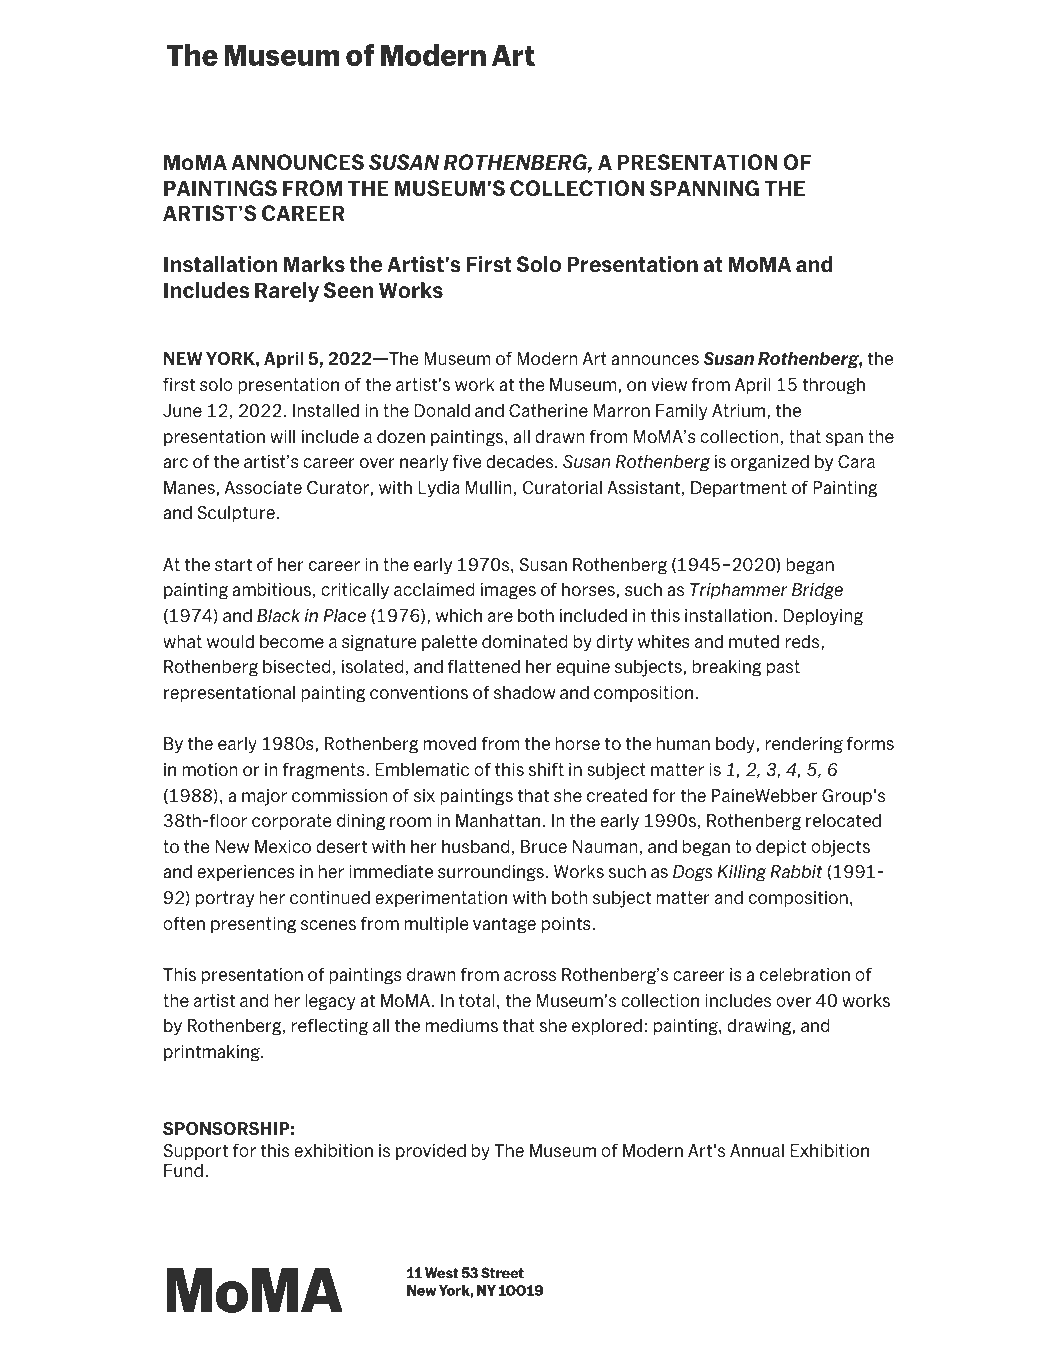  What do you see at coordinates (805, 974) in the document?
I see `celebration` at bounding box center [805, 974].
